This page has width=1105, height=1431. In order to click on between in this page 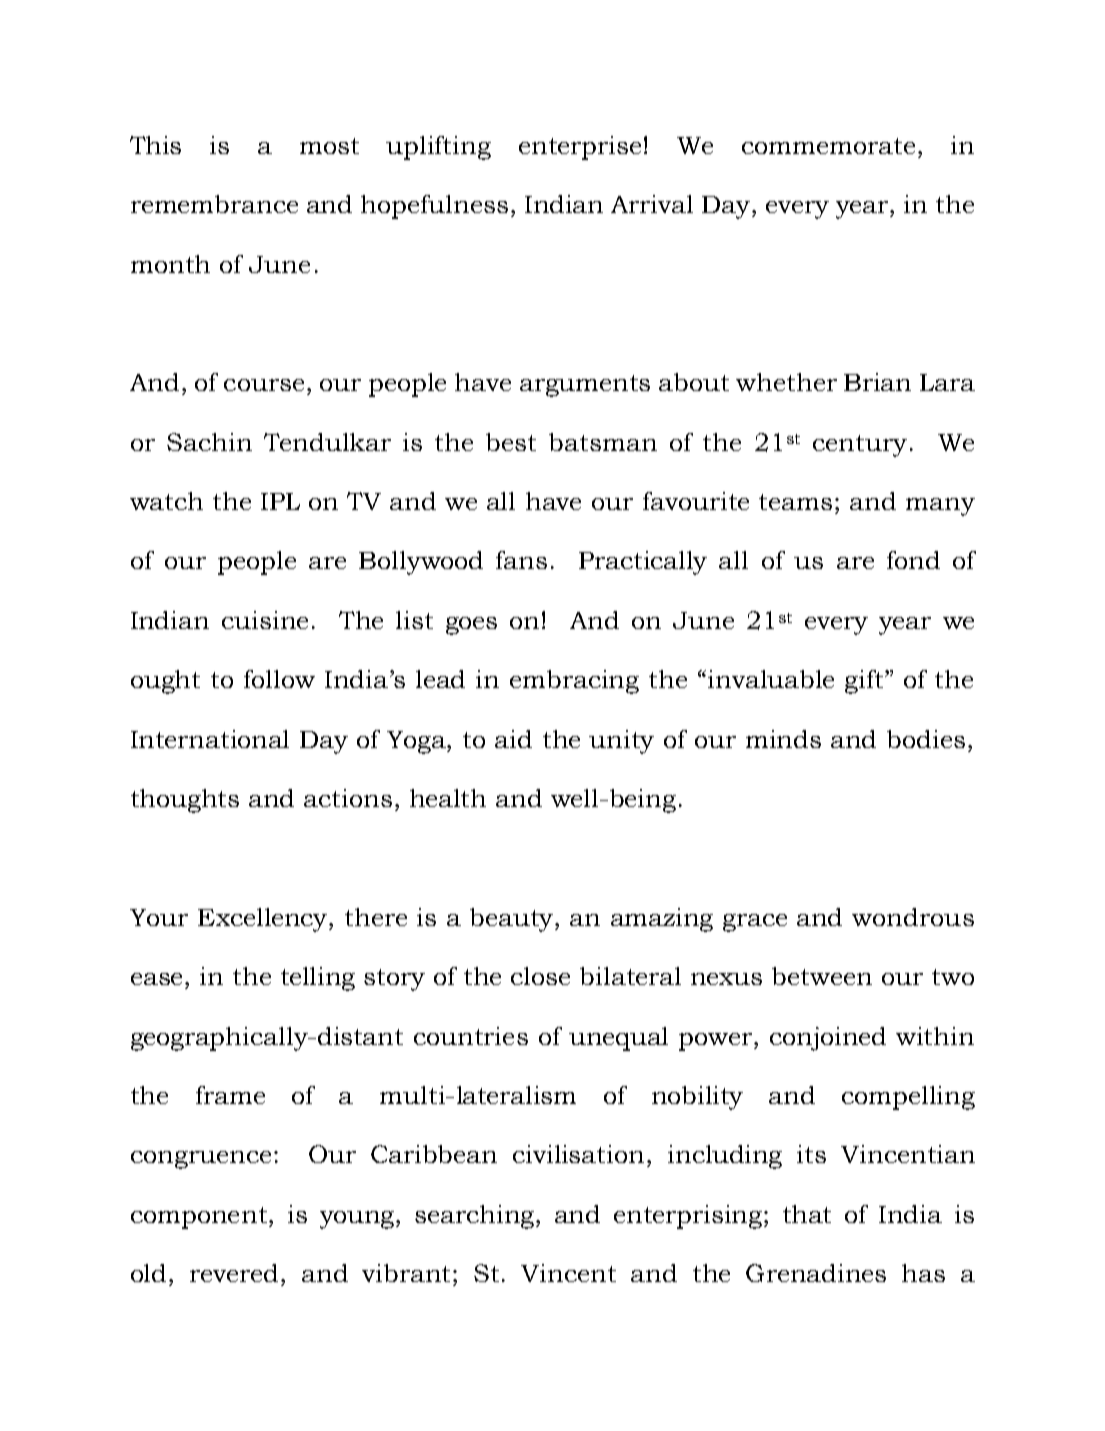, I will do `click(822, 976)`.
